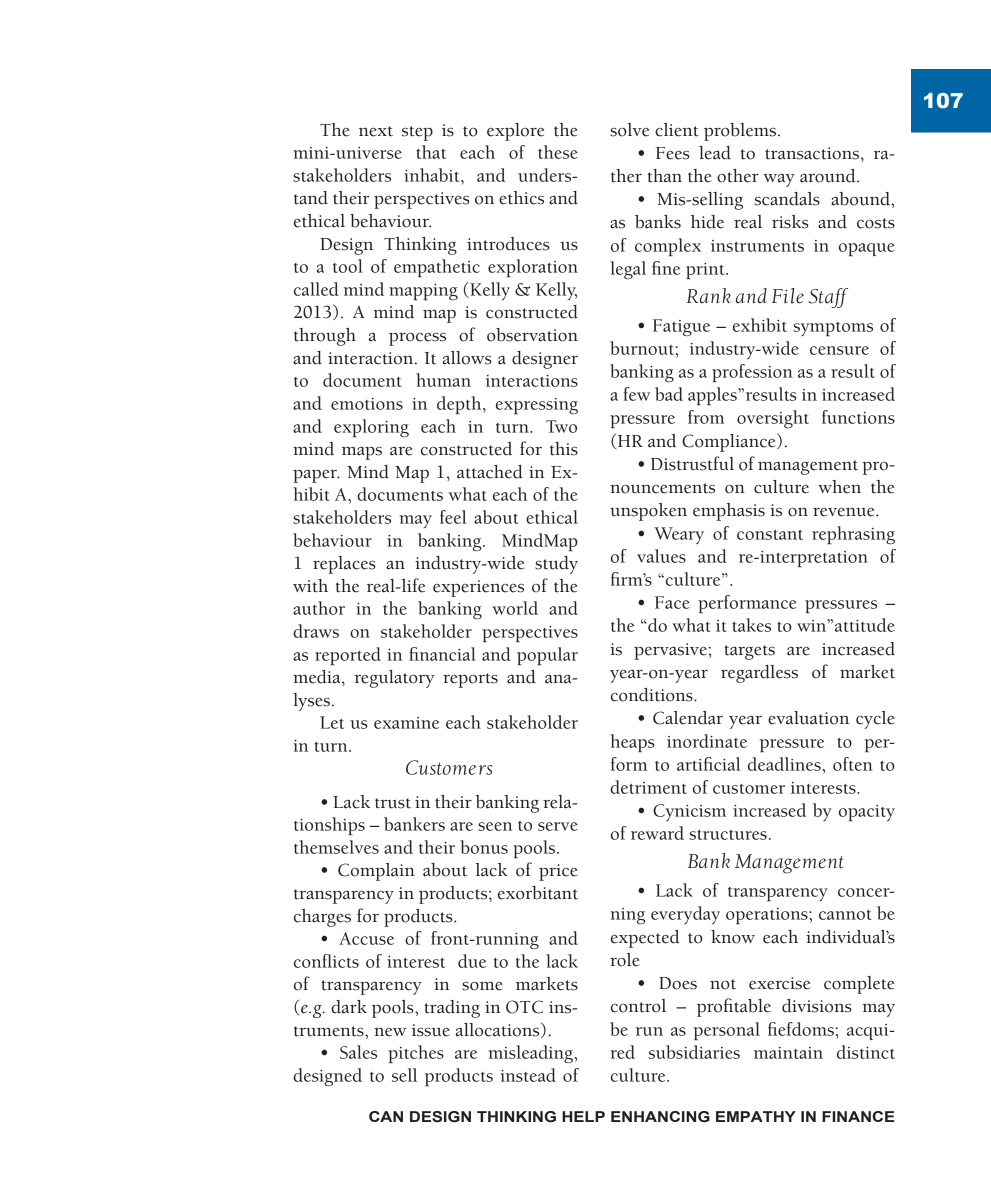 This image has height=1204, width=991. I want to click on transactions, so click(813, 153).
